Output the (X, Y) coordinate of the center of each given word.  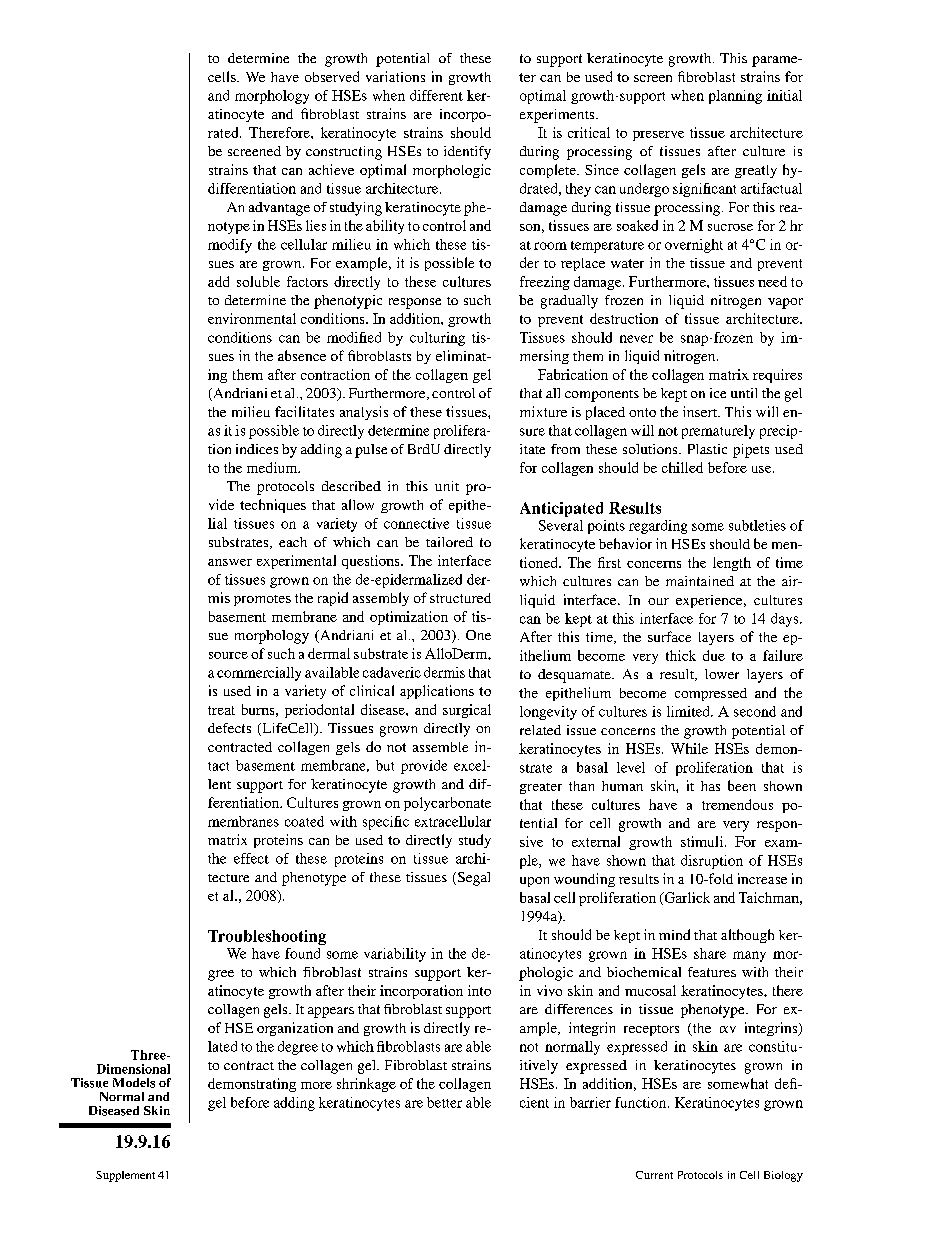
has (710, 786)
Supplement (125, 1176)
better (444, 1102)
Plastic (707, 449)
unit (447, 486)
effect (251, 858)
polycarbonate (447, 804)
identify (467, 153)
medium (273, 467)
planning (735, 97)
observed (332, 76)
